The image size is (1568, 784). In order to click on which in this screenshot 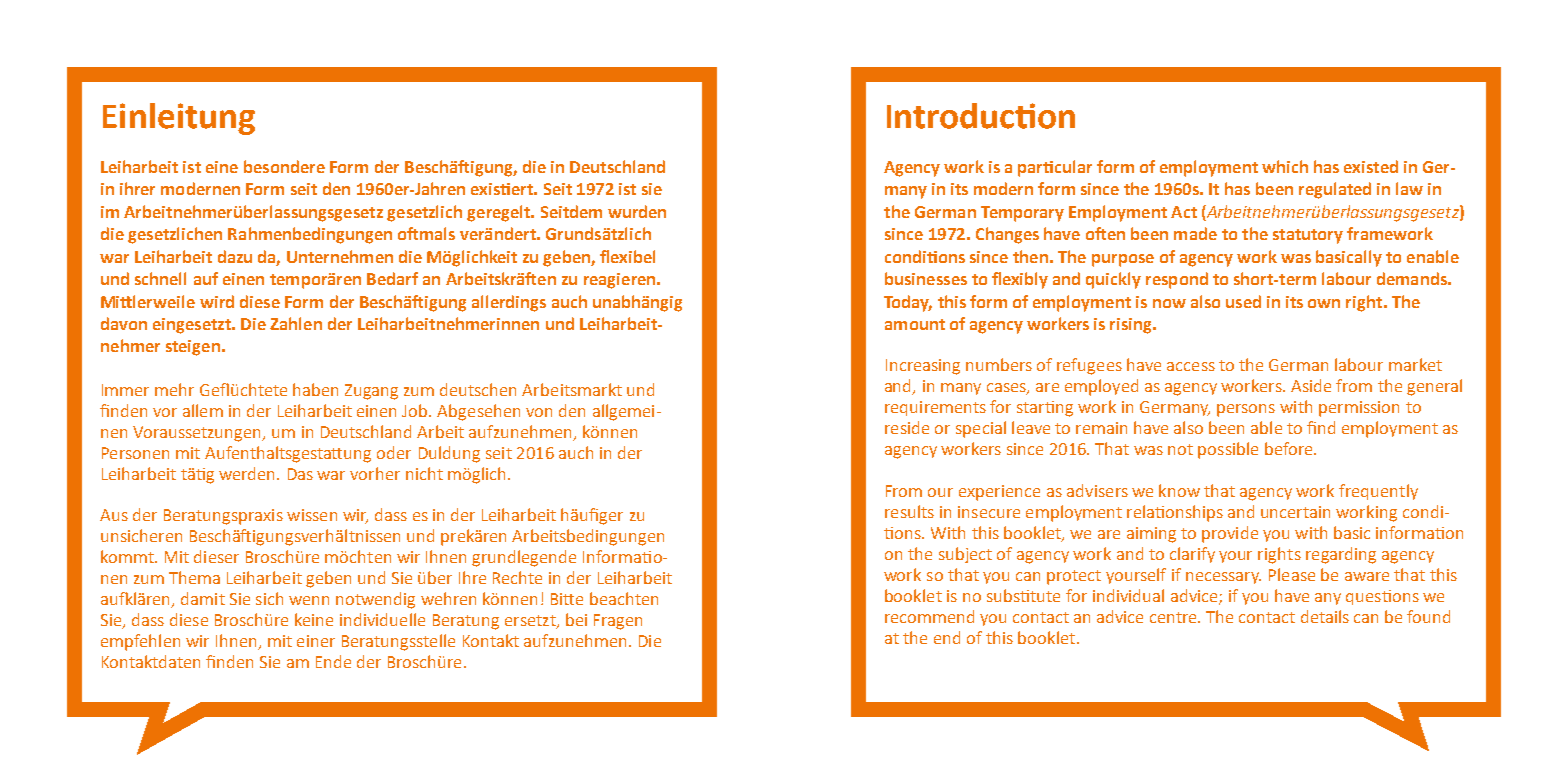, I will do `click(1285, 166)`.
